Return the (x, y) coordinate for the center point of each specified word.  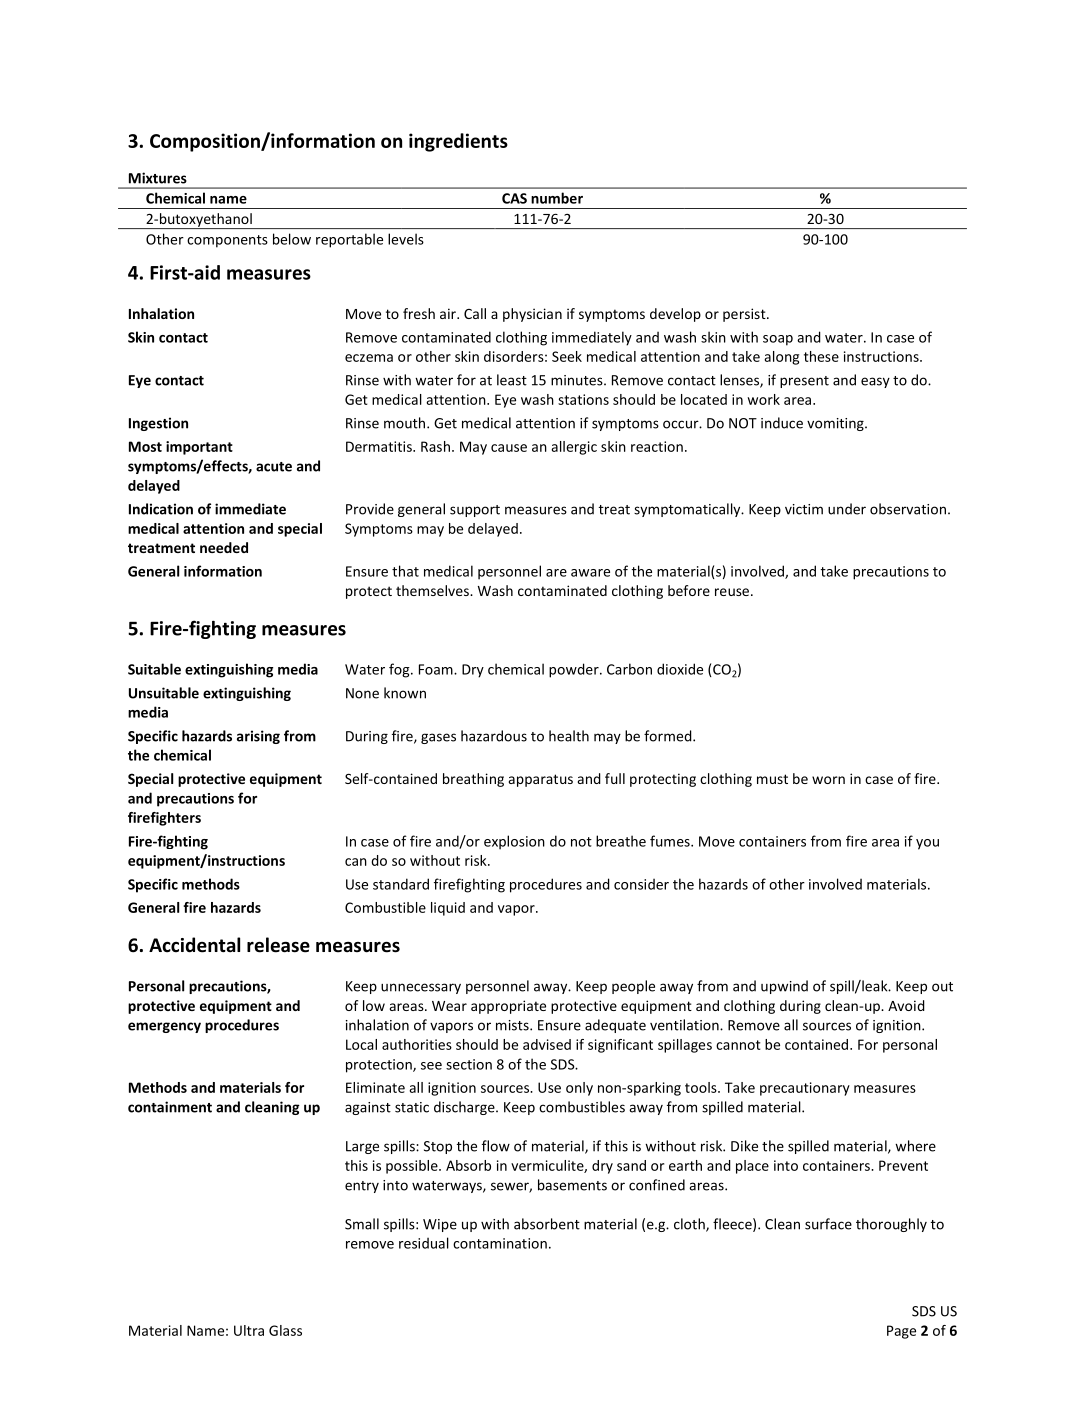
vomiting (836, 424)
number (557, 198)
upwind (784, 987)
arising (258, 737)
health (569, 736)
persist (745, 315)
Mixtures (158, 178)
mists (513, 1025)
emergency (164, 1027)
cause (509, 448)
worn (828, 780)
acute (274, 467)
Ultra (249, 1330)
